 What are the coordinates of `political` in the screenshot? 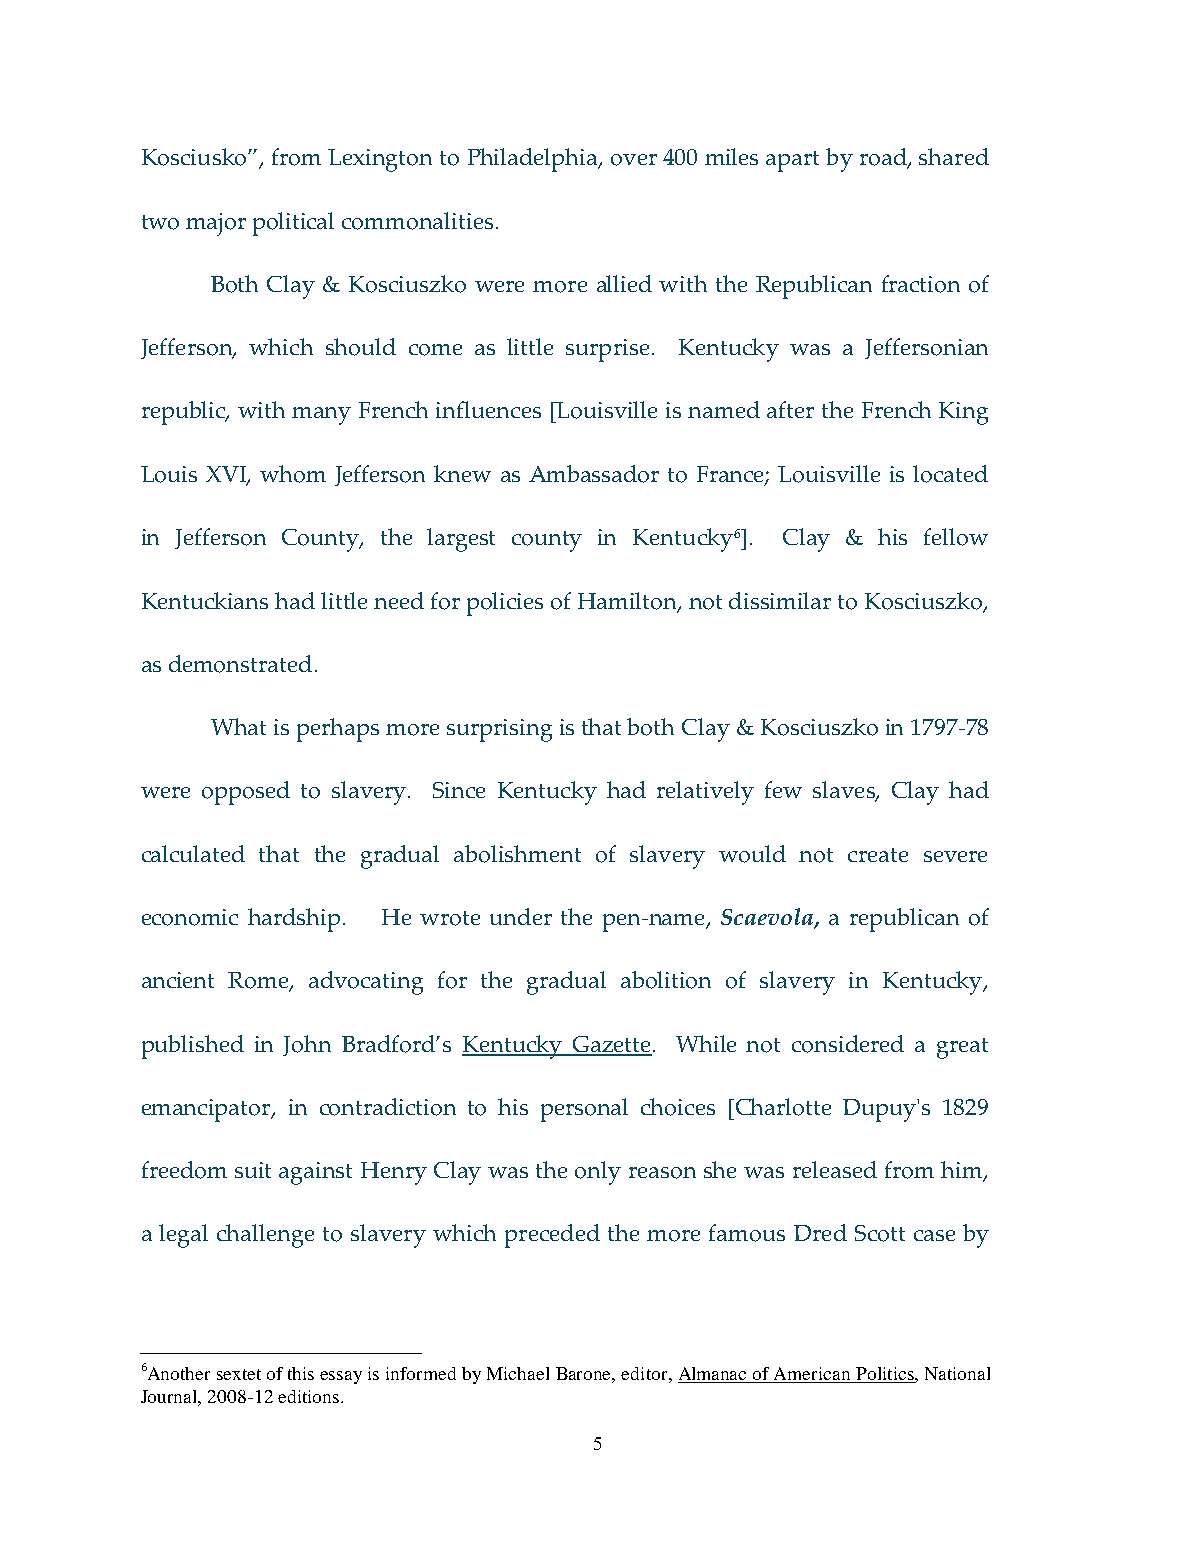 It's located at (293, 224).
